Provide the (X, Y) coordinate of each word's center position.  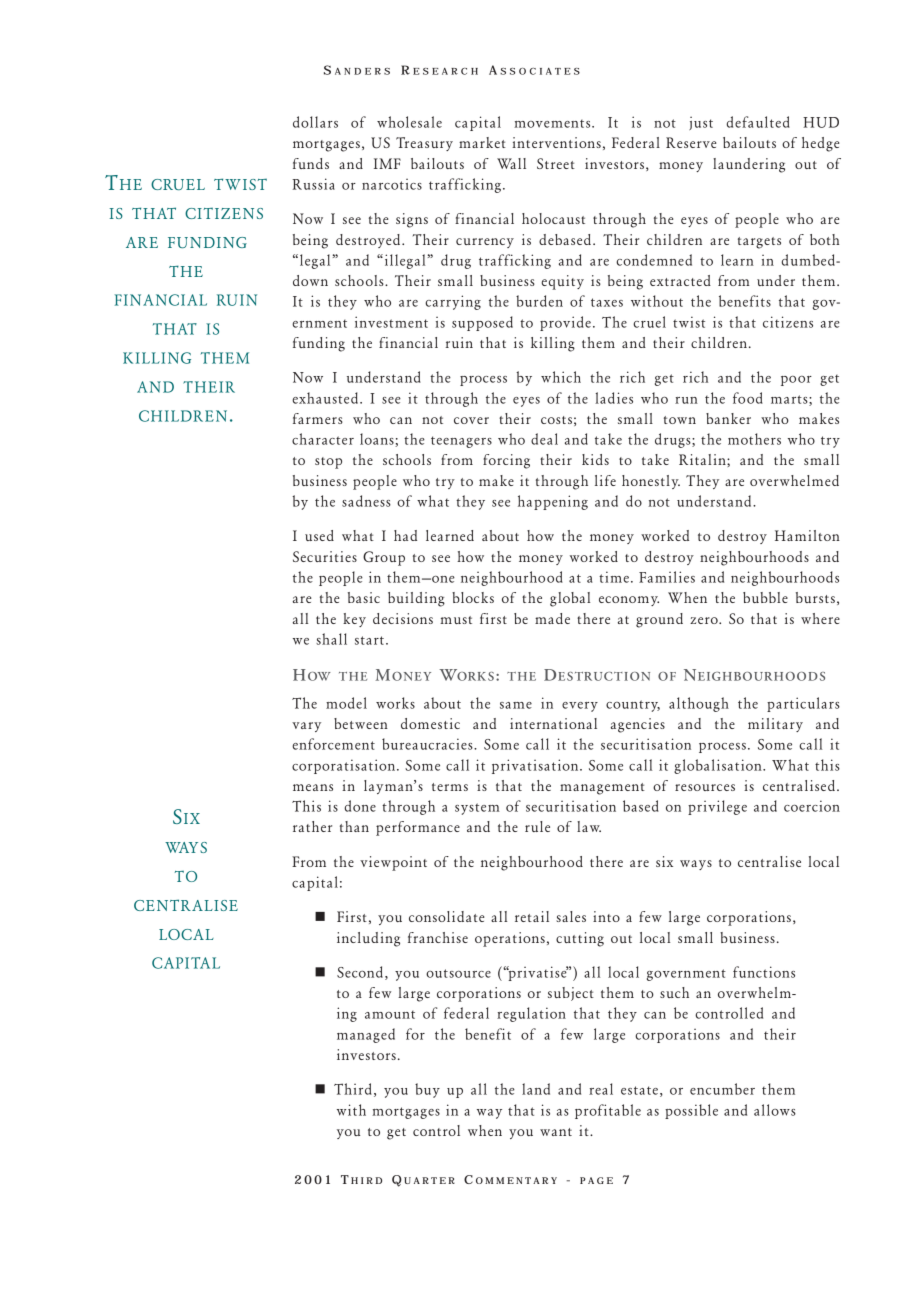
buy (427, 1090)
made (552, 618)
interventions (556, 142)
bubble (765, 597)
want (556, 1132)
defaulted (758, 122)
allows (775, 1110)
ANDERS (362, 71)
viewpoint (393, 863)
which (561, 377)
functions (764, 972)
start (369, 640)
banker (728, 418)
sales (571, 916)
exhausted (326, 398)
